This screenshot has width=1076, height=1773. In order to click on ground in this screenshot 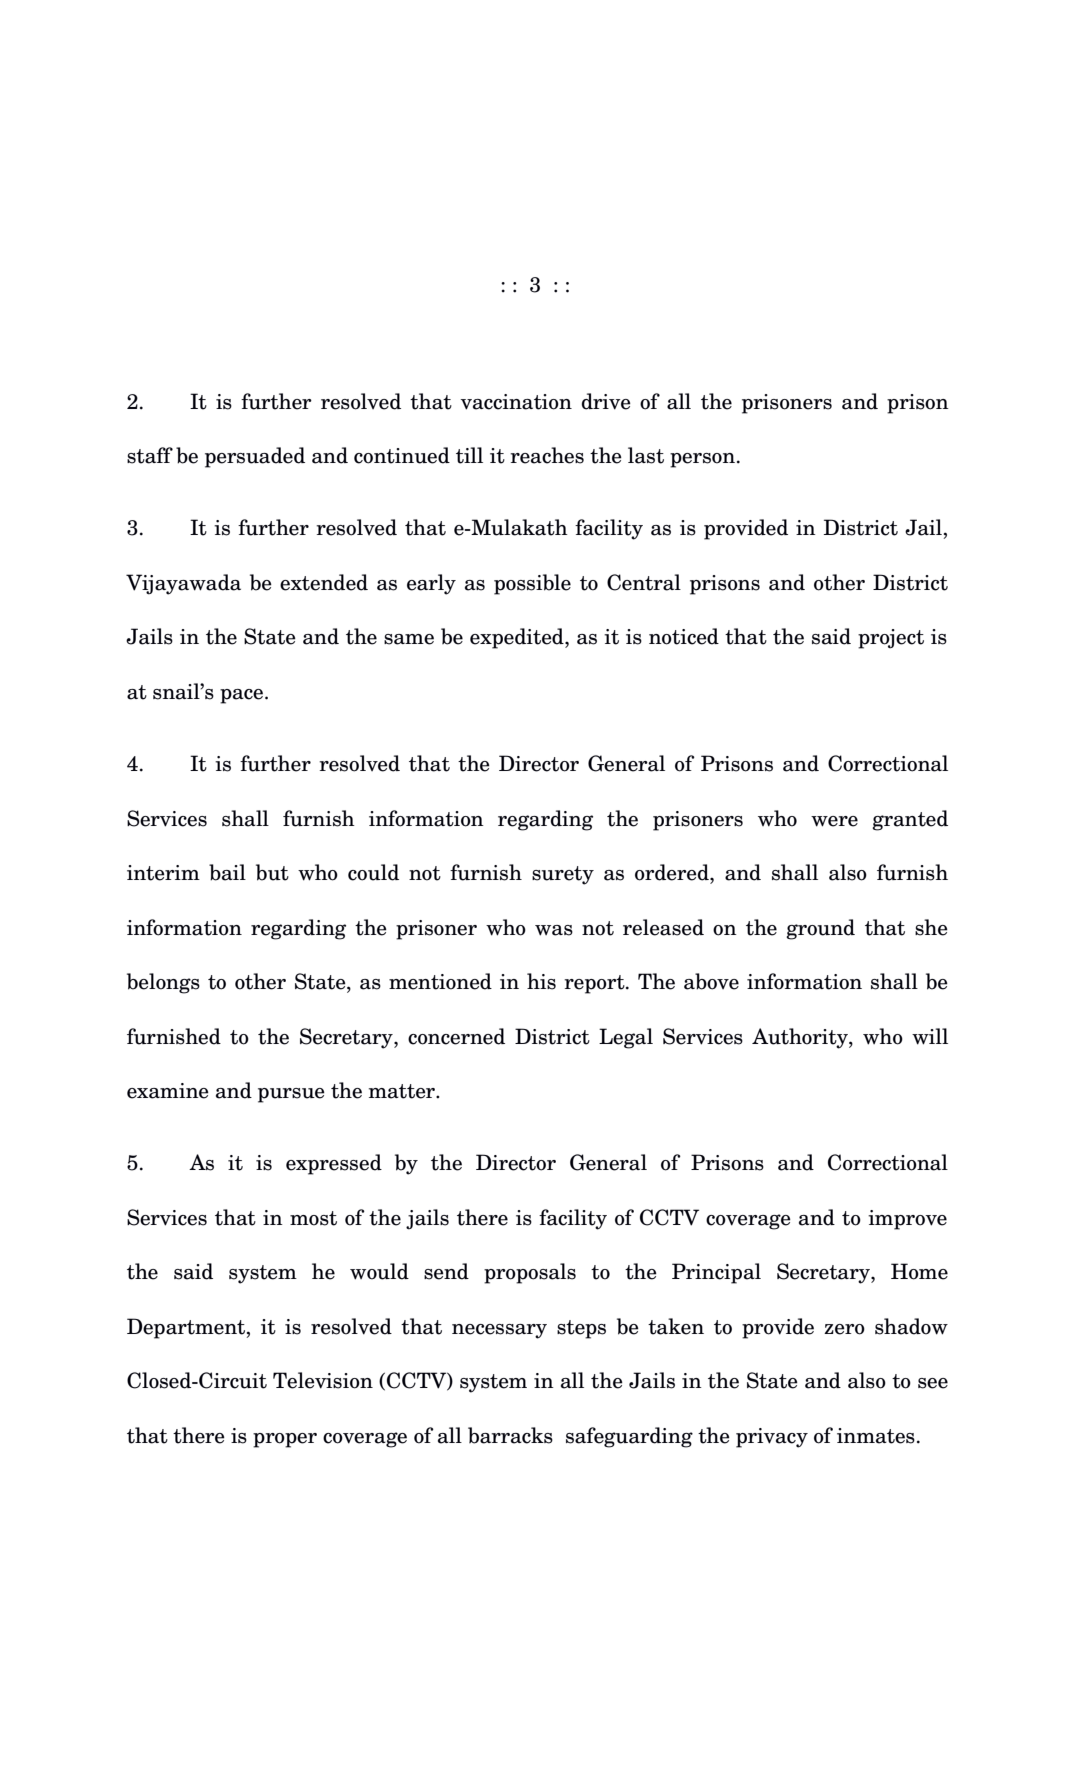, I will do `click(820, 929)`.
